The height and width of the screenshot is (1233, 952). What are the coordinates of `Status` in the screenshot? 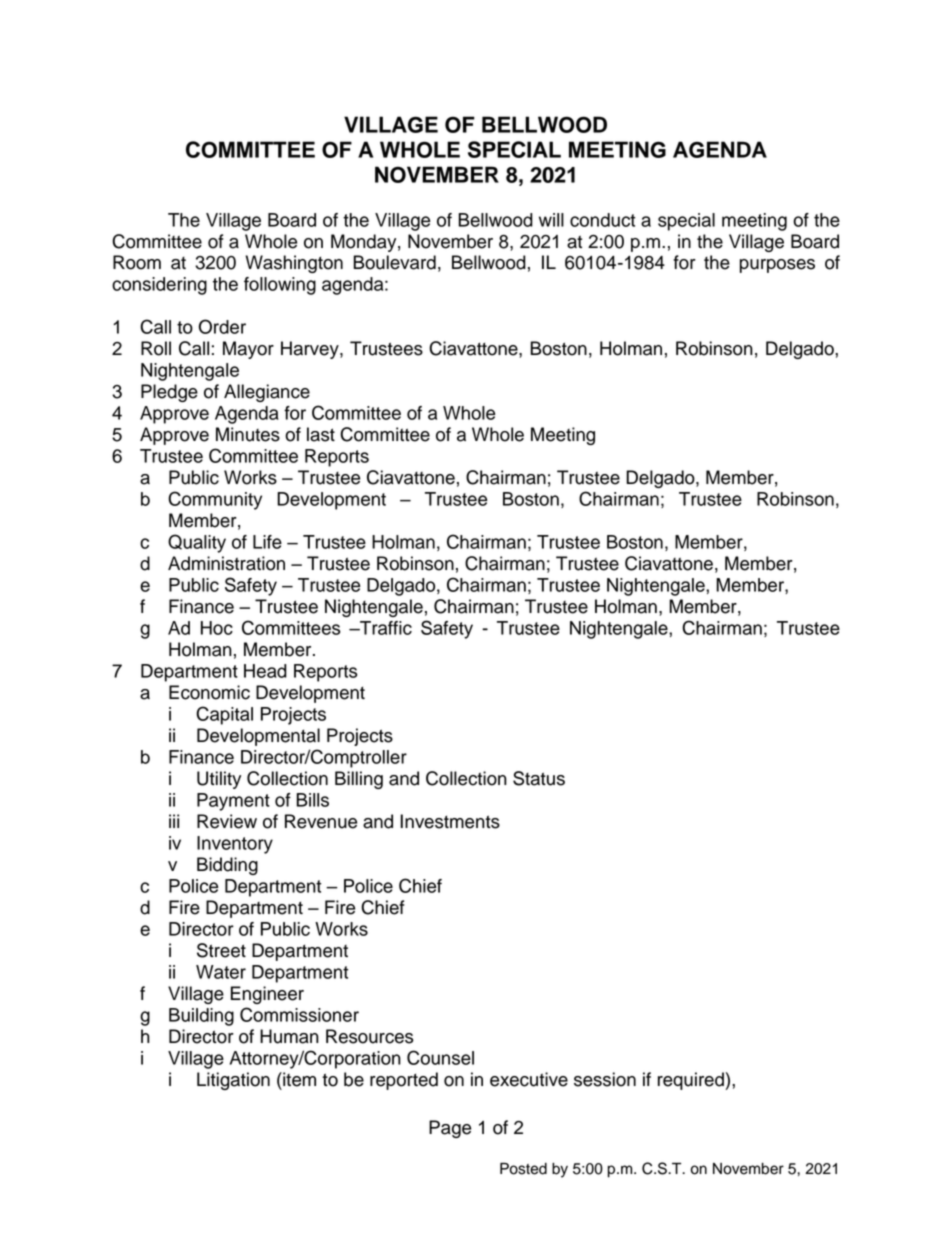 It's located at (539, 778).
